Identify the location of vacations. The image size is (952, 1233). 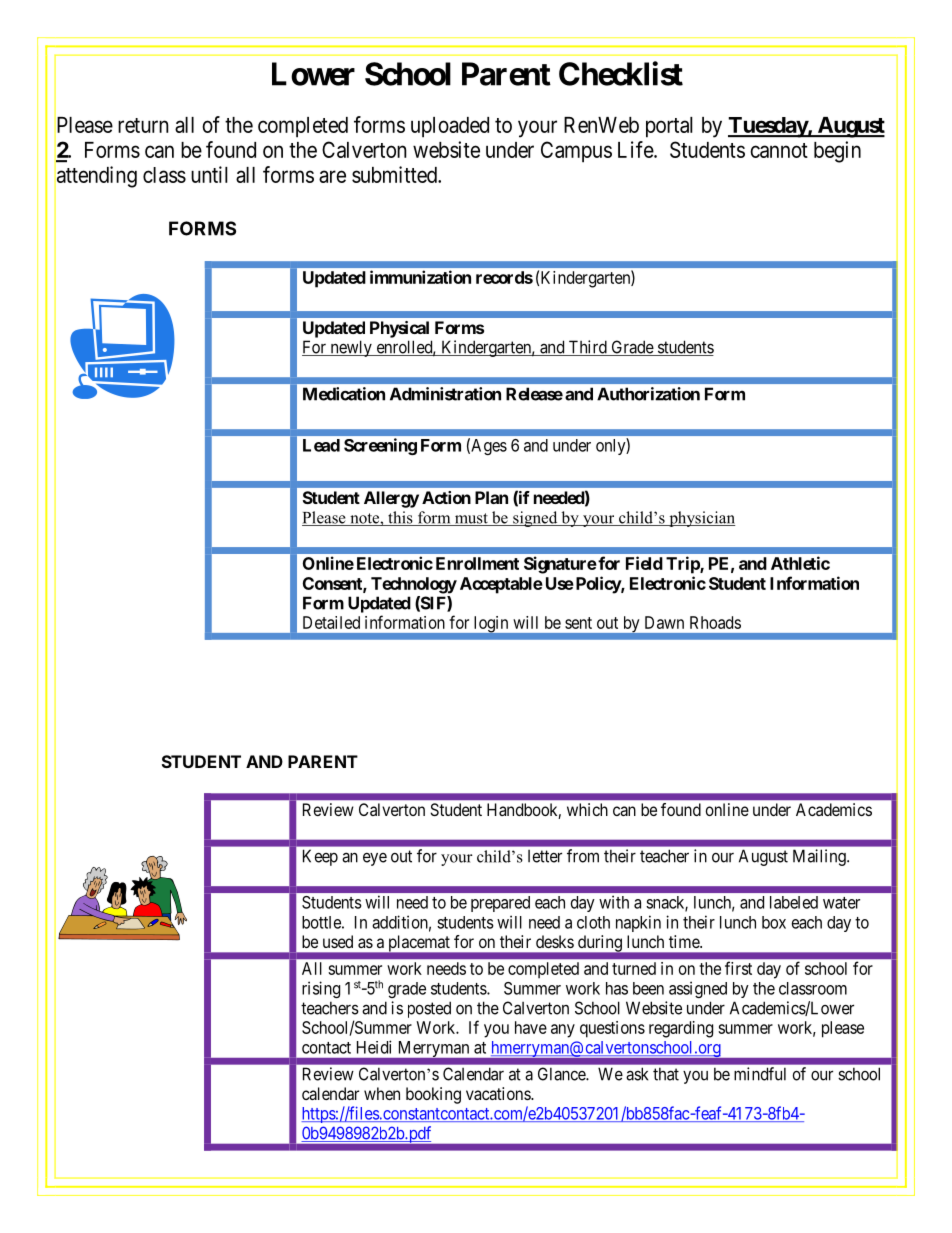
(499, 1093).
